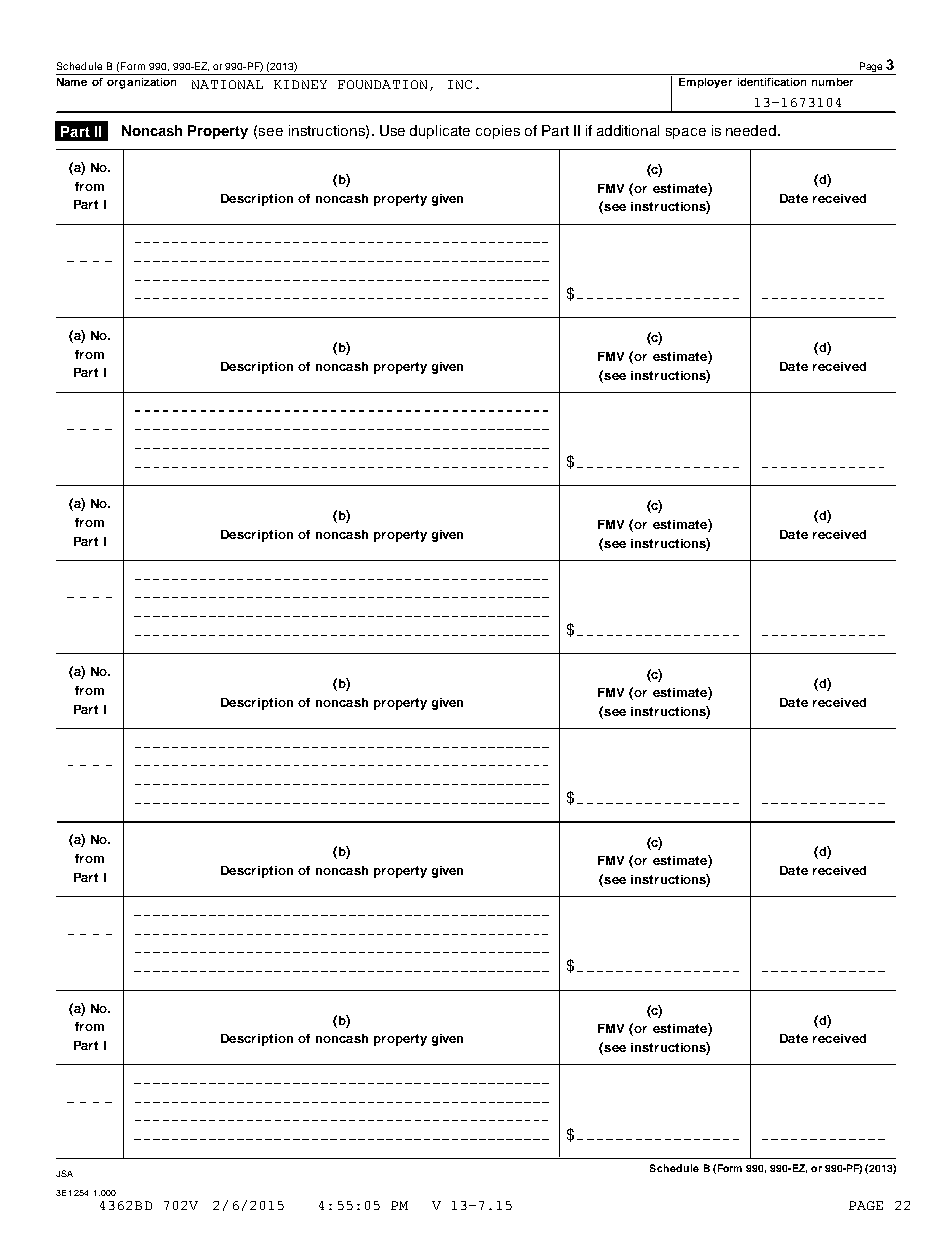 The height and width of the screenshot is (1233, 952). What do you see at coordinates (752, 130) in the screenshot?
I see `needed` at bounding box center [752, 130].
